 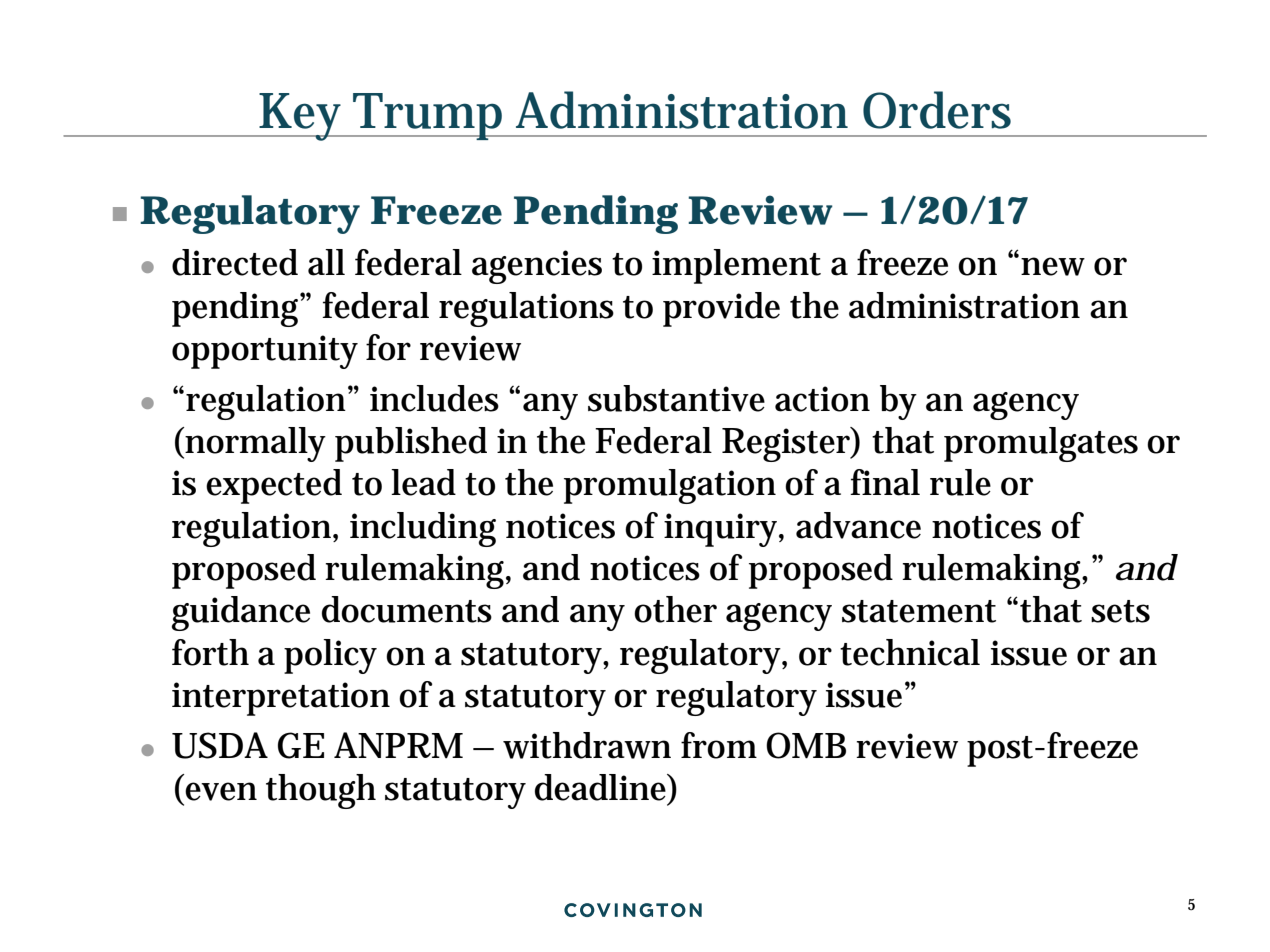 What do you see at coordinates (719, 745) in the page?
I see `from` at bounding box center [719, 745].
